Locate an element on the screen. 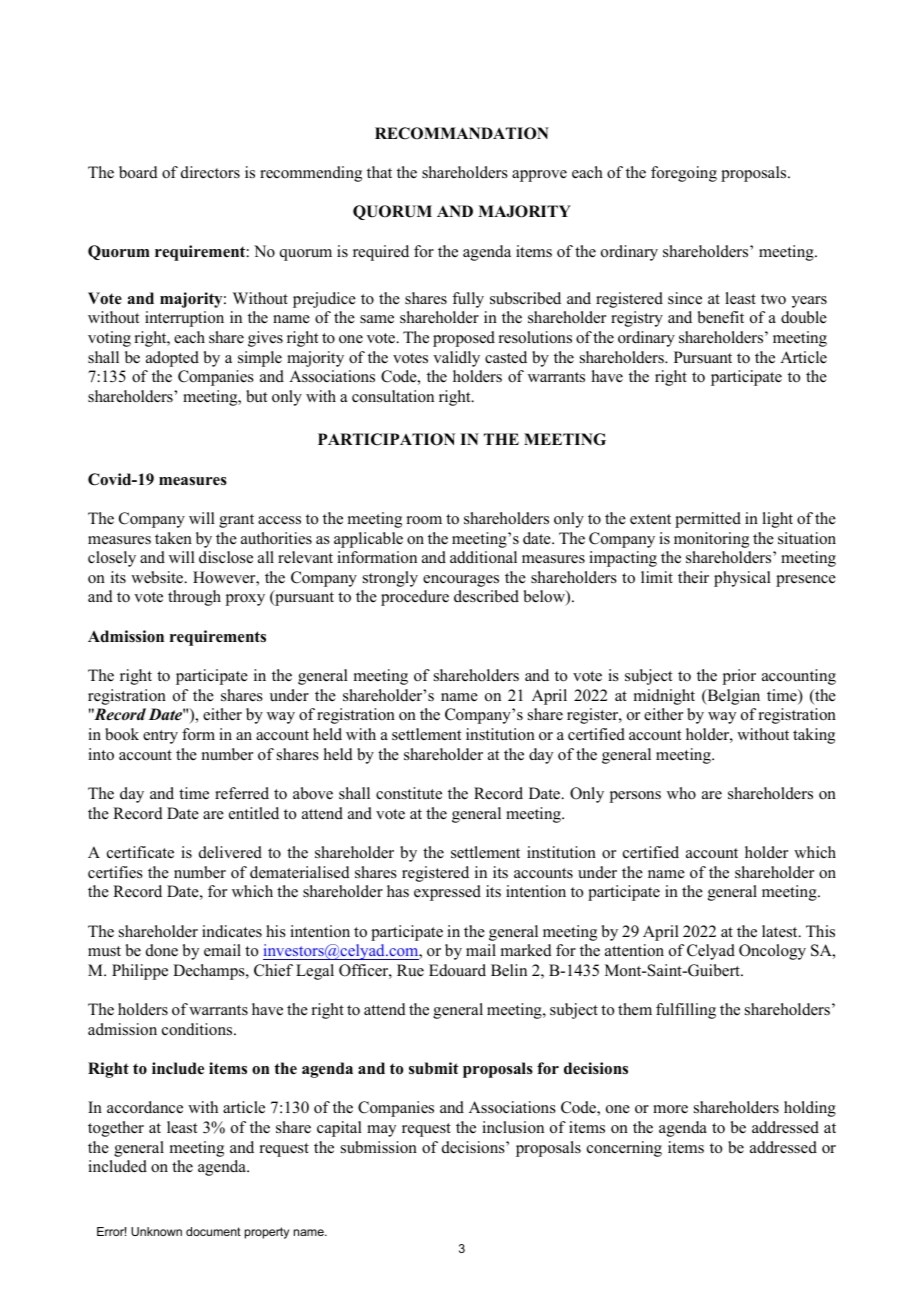 Image resolution: width=924 pixels, height=1308 pixels. constitute is located at coordinates (409, 793).
